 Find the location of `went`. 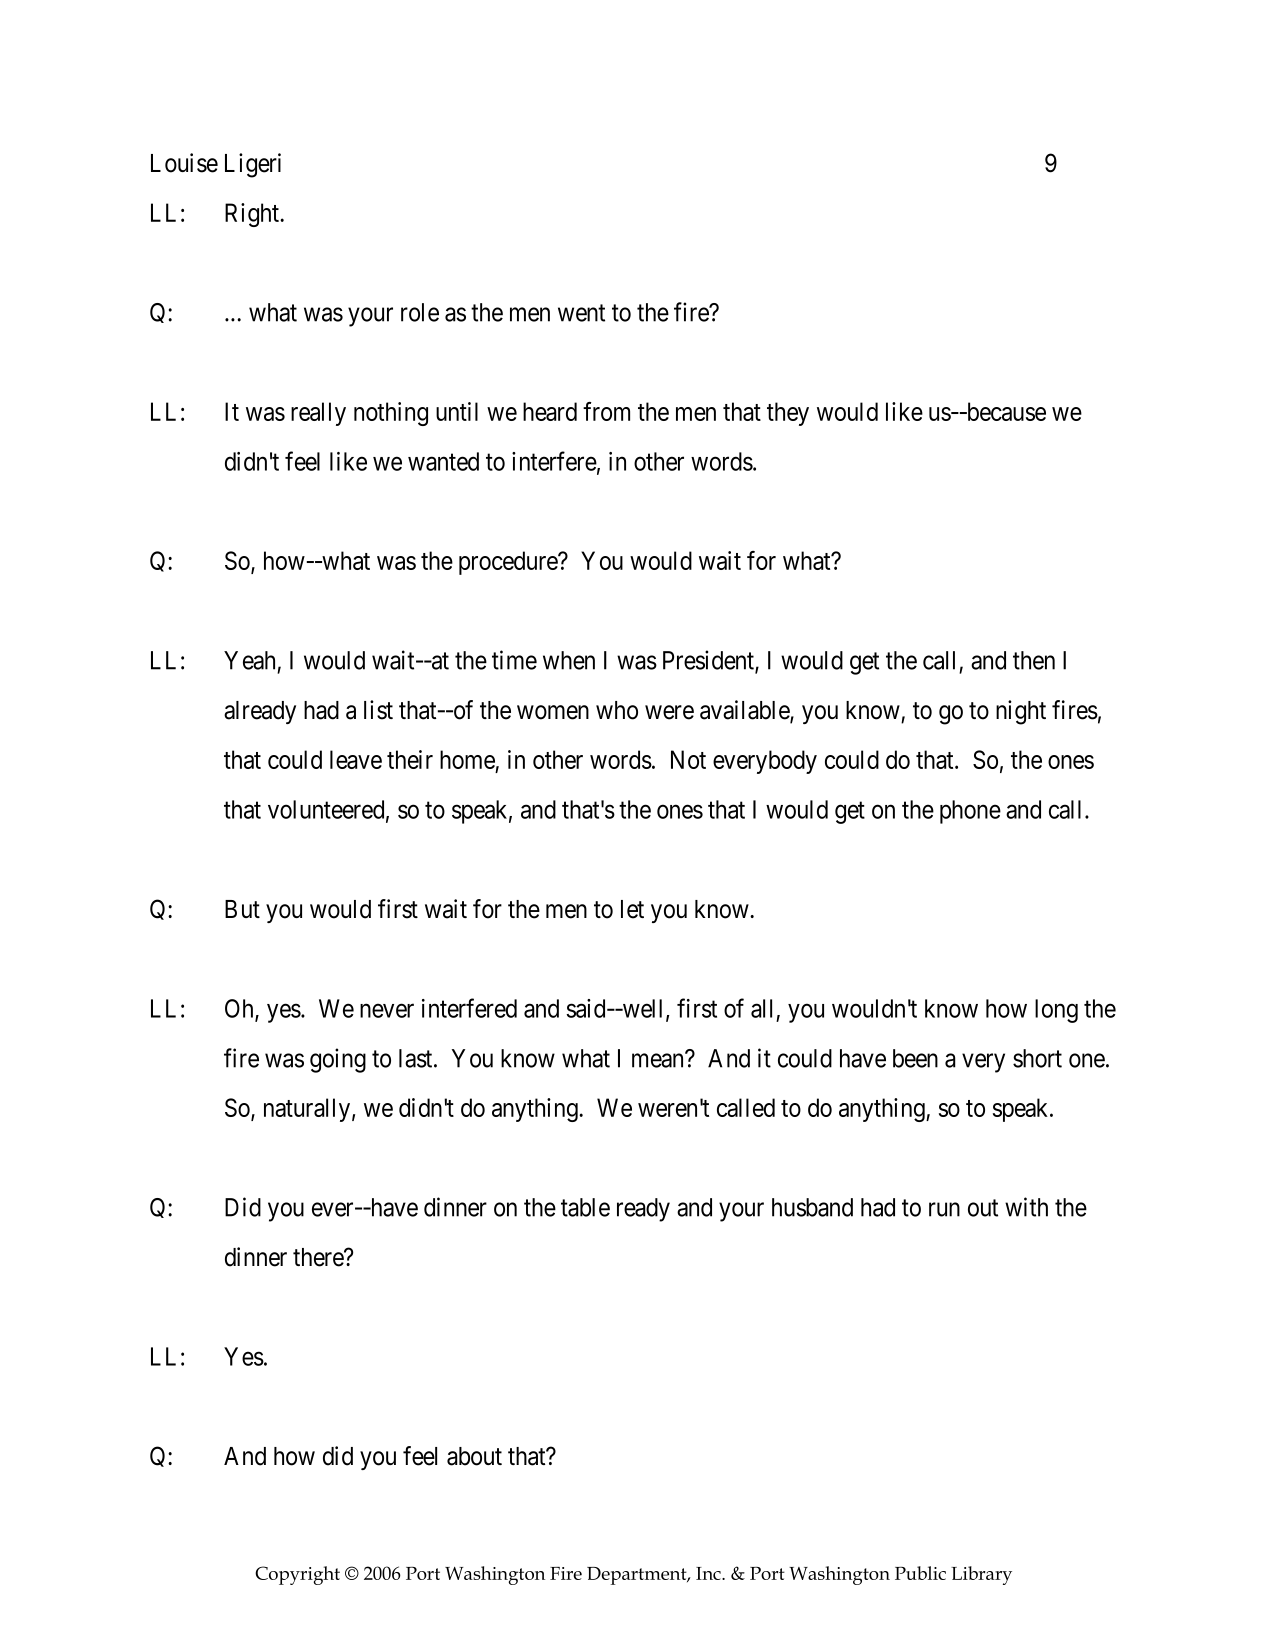

went is located at coordinates (581, 313).
